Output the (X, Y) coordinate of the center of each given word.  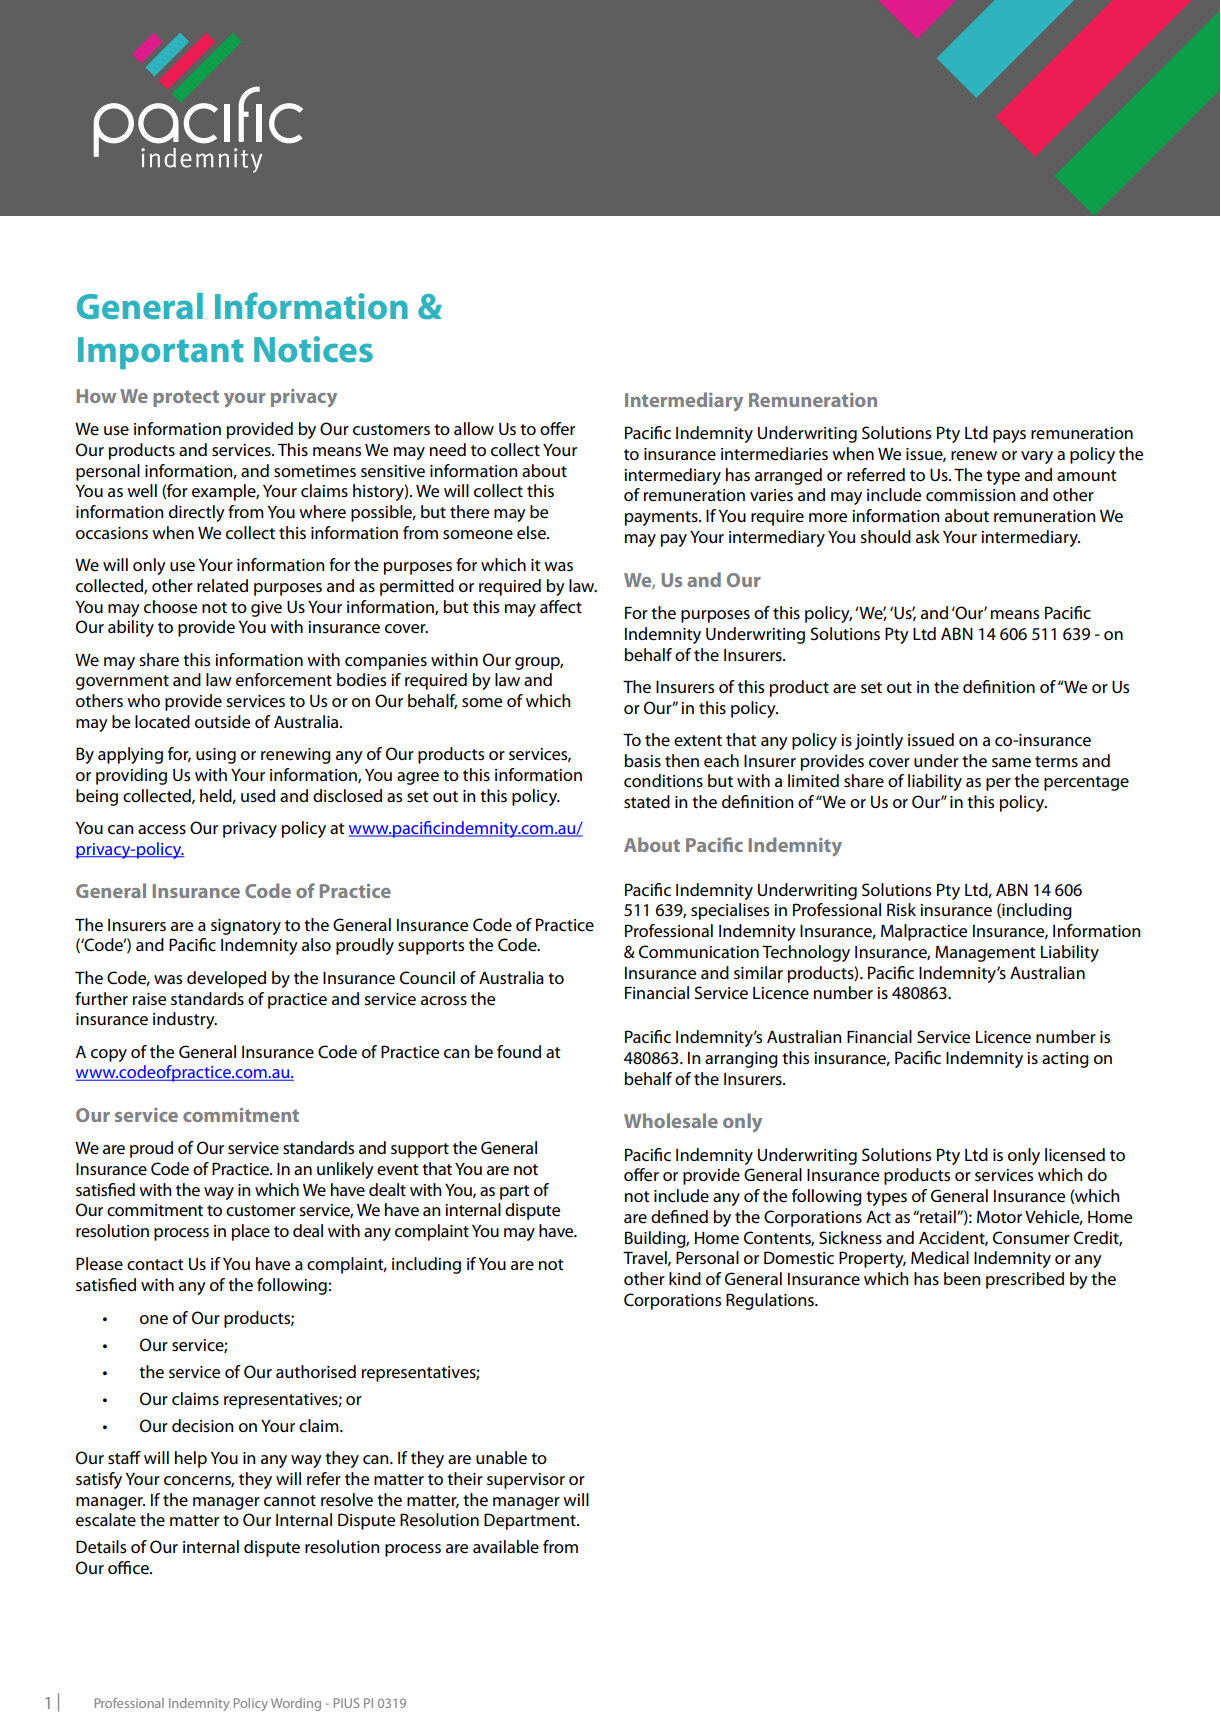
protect (186, 398)
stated (647, 802)
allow (474, 428)
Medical (940, 1258)
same (1011, 763)
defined (679, 1217)
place (251, 1232)
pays (1009, 436)
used (258, 796)
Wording (296, 1704)
